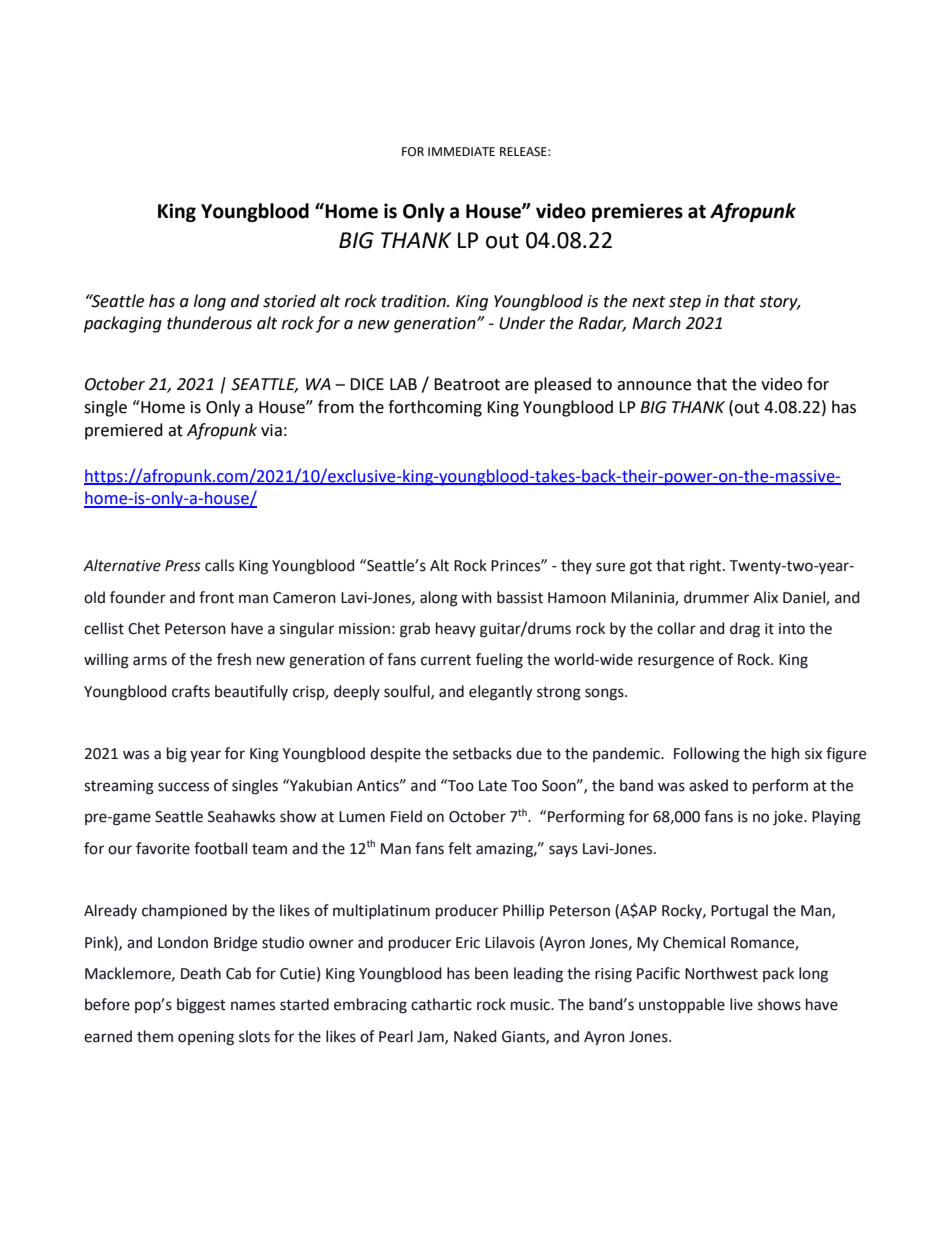 The height and width of the screenshot is (1233, 952). I want to click on IMMEDIATE, so click(461, 151).
